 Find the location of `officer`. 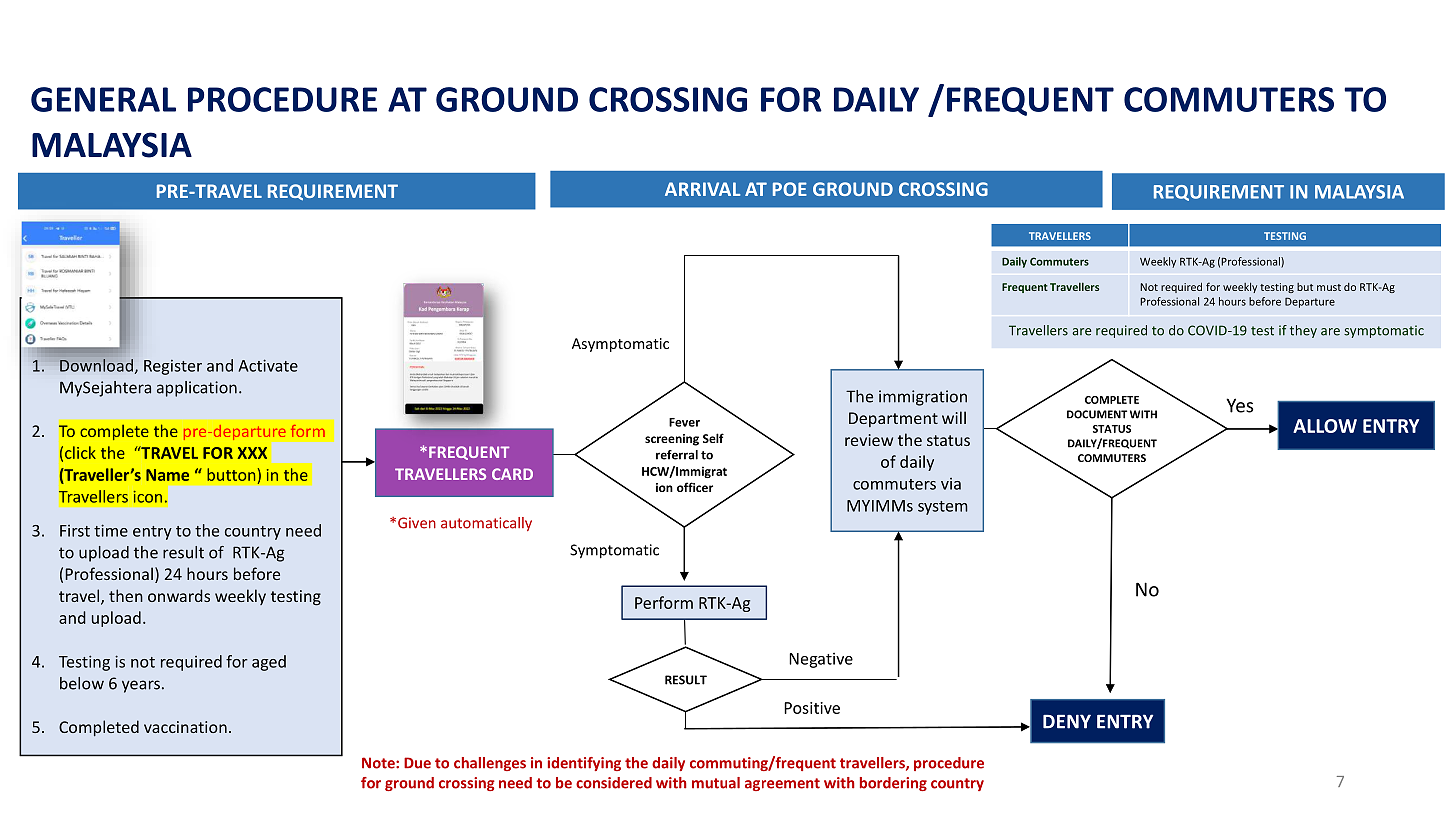

officer is located at coordinates (695, 487).
